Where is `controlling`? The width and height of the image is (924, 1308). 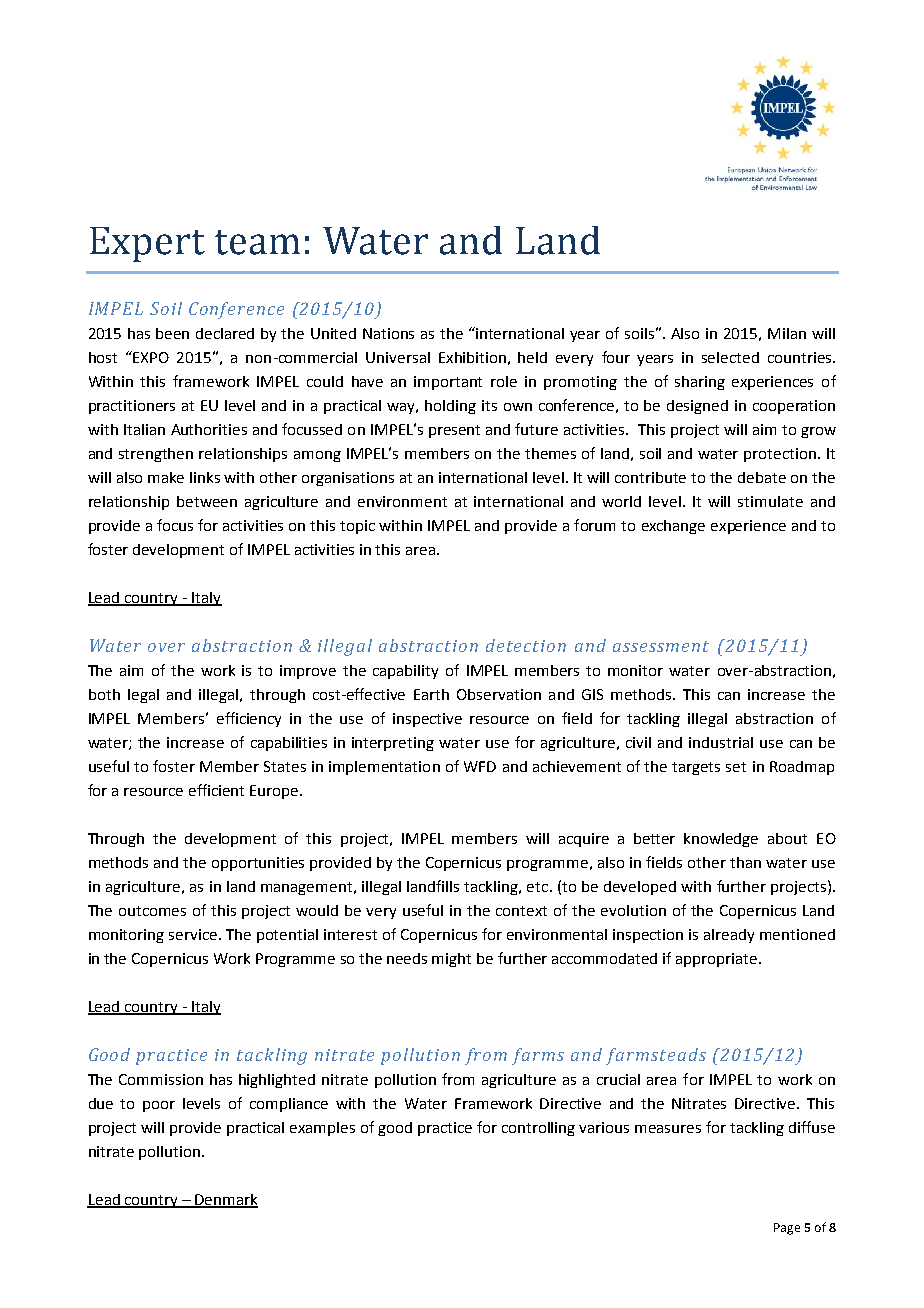 controlling is located at coordinates (538, 1129).
